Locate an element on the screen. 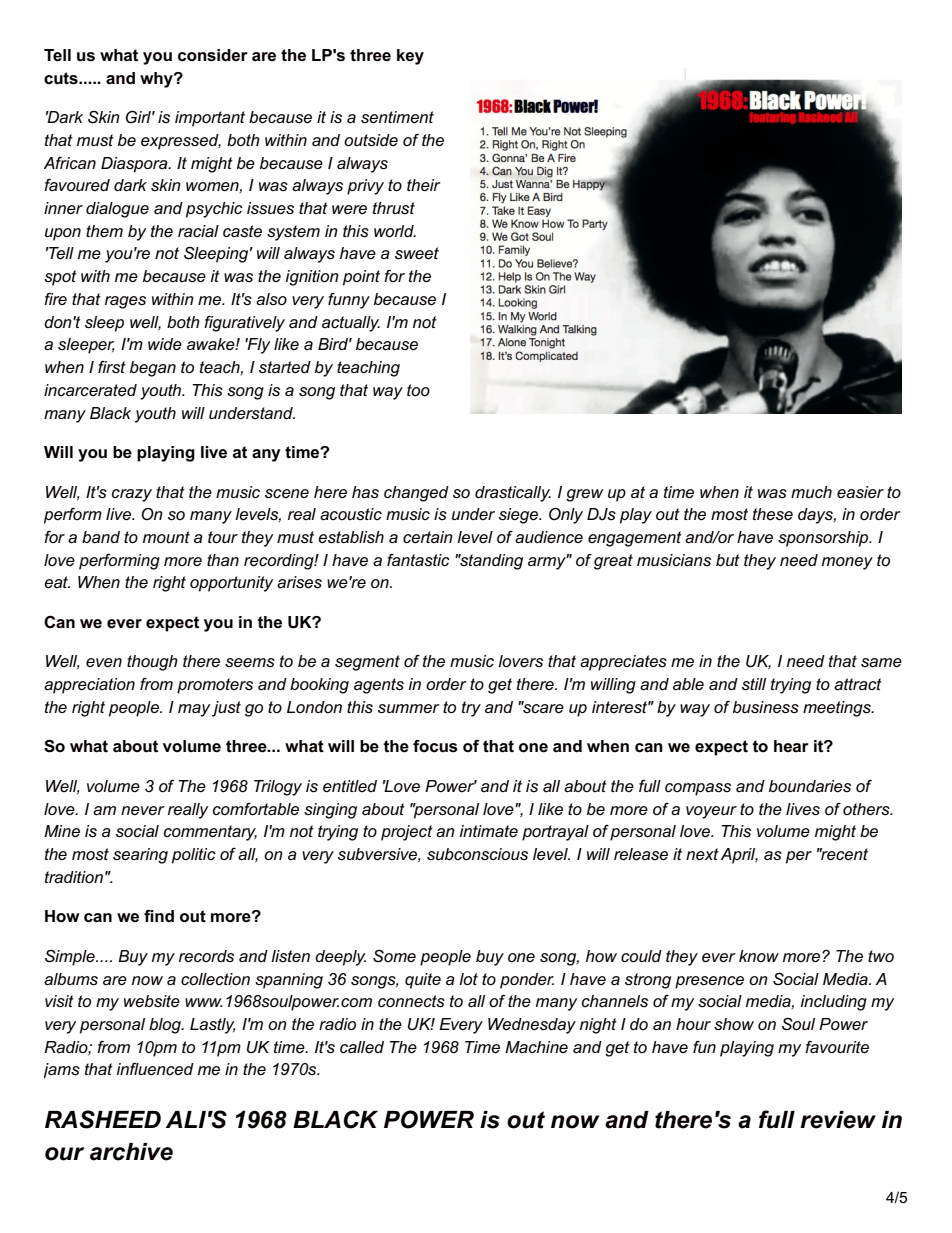 This screenshot has height=1233, width=952. key is located at coordinates (410, 57).
